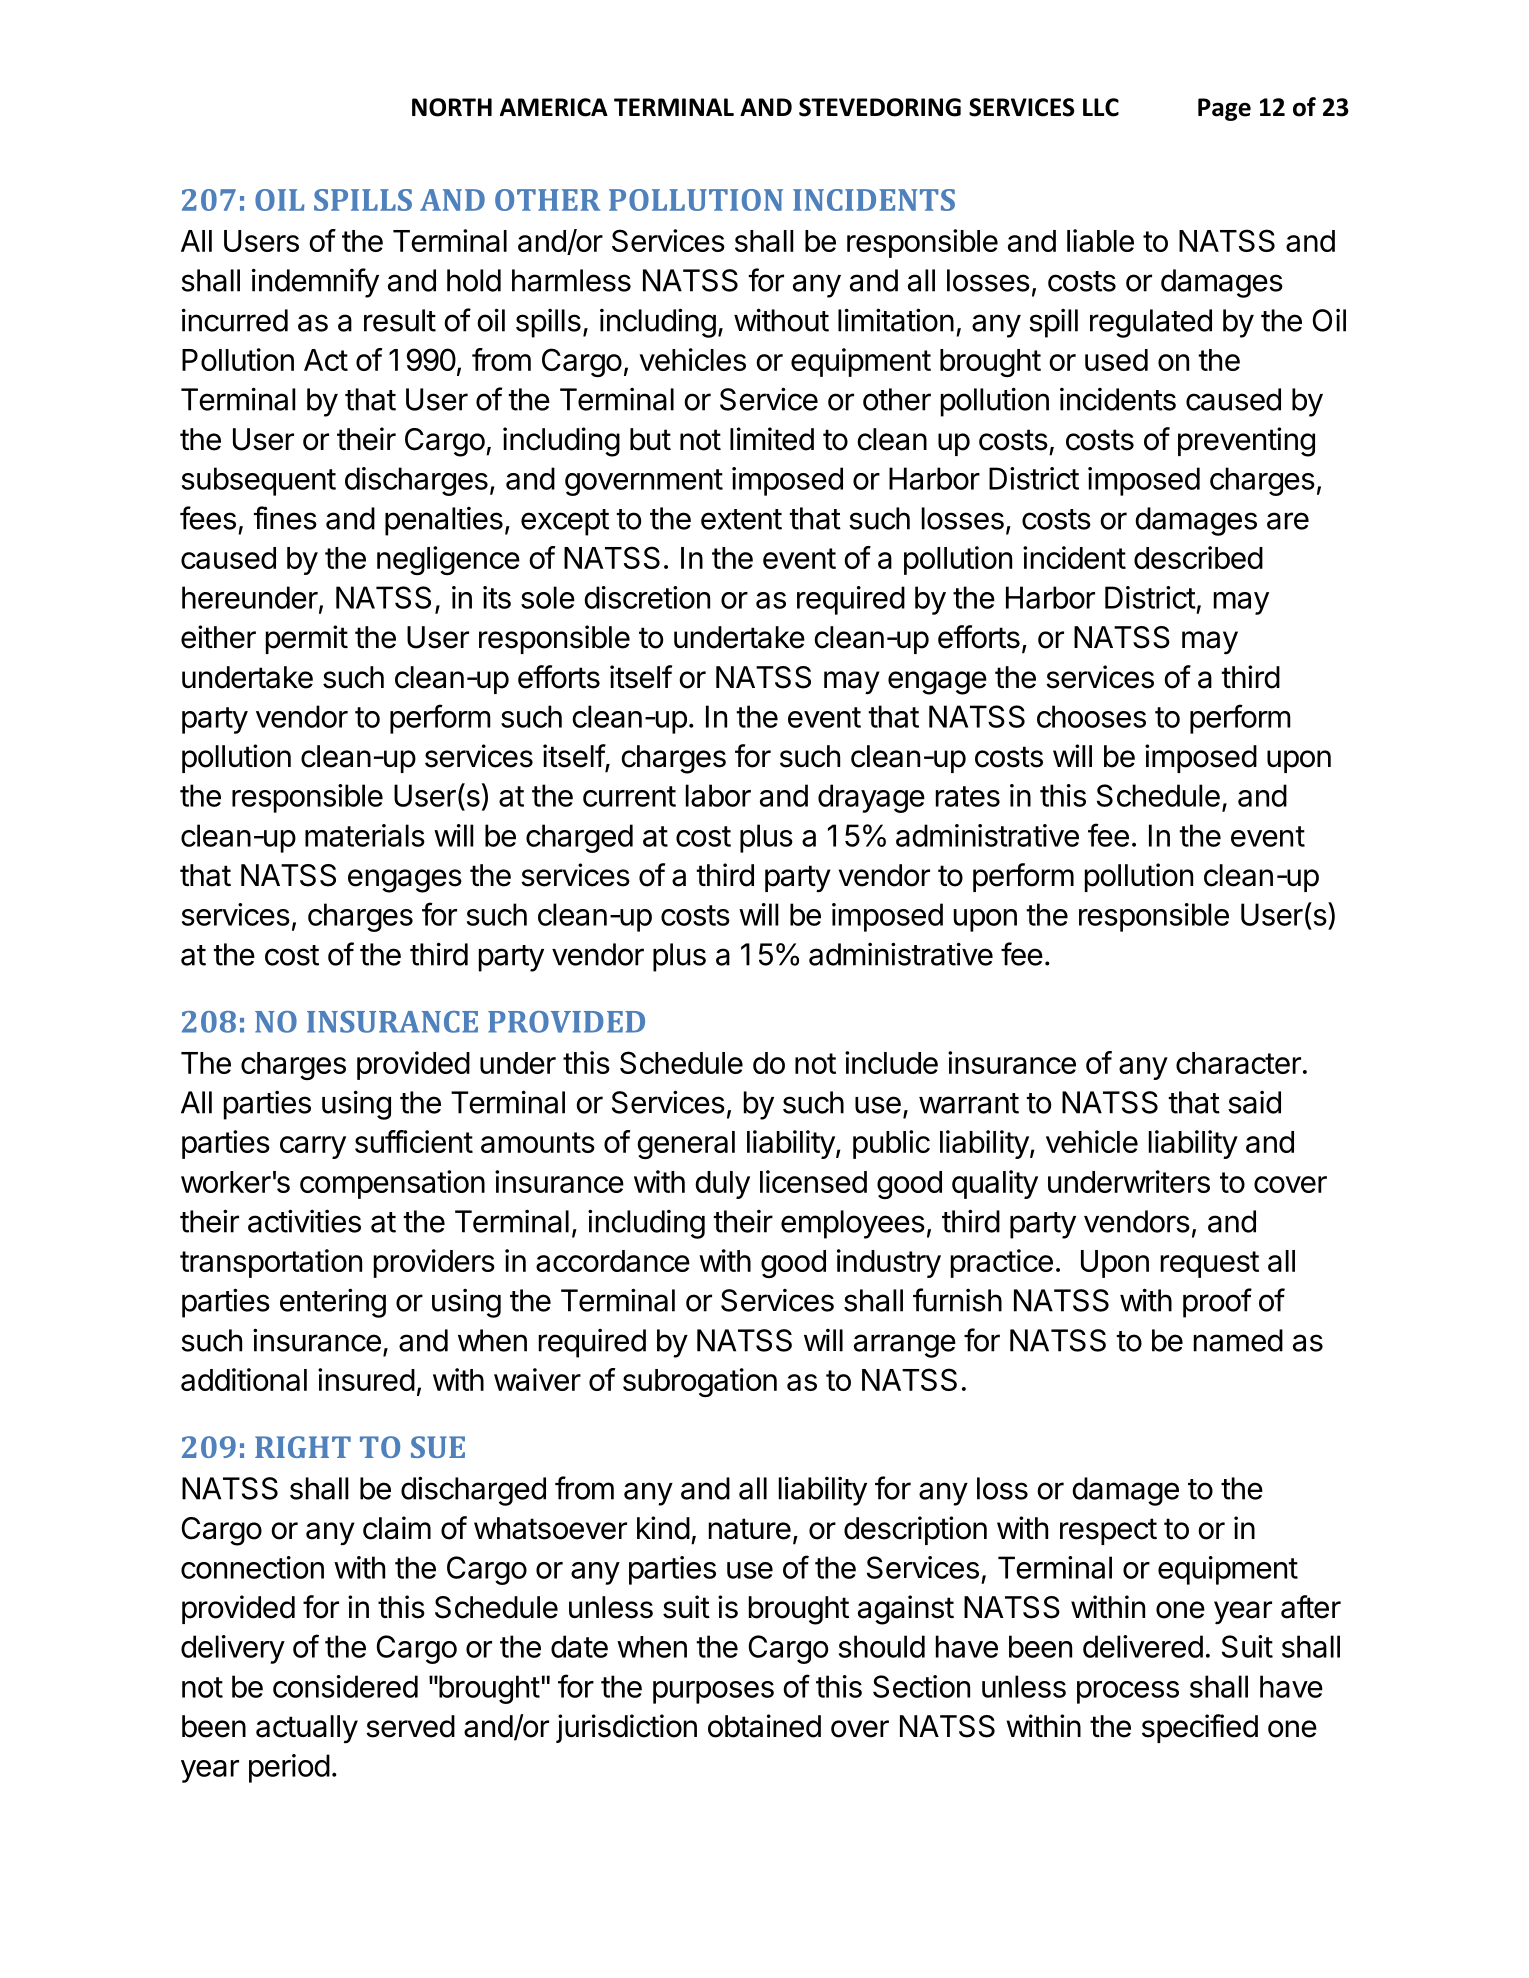  I want to click on AMERICA, so click(554, 107).
